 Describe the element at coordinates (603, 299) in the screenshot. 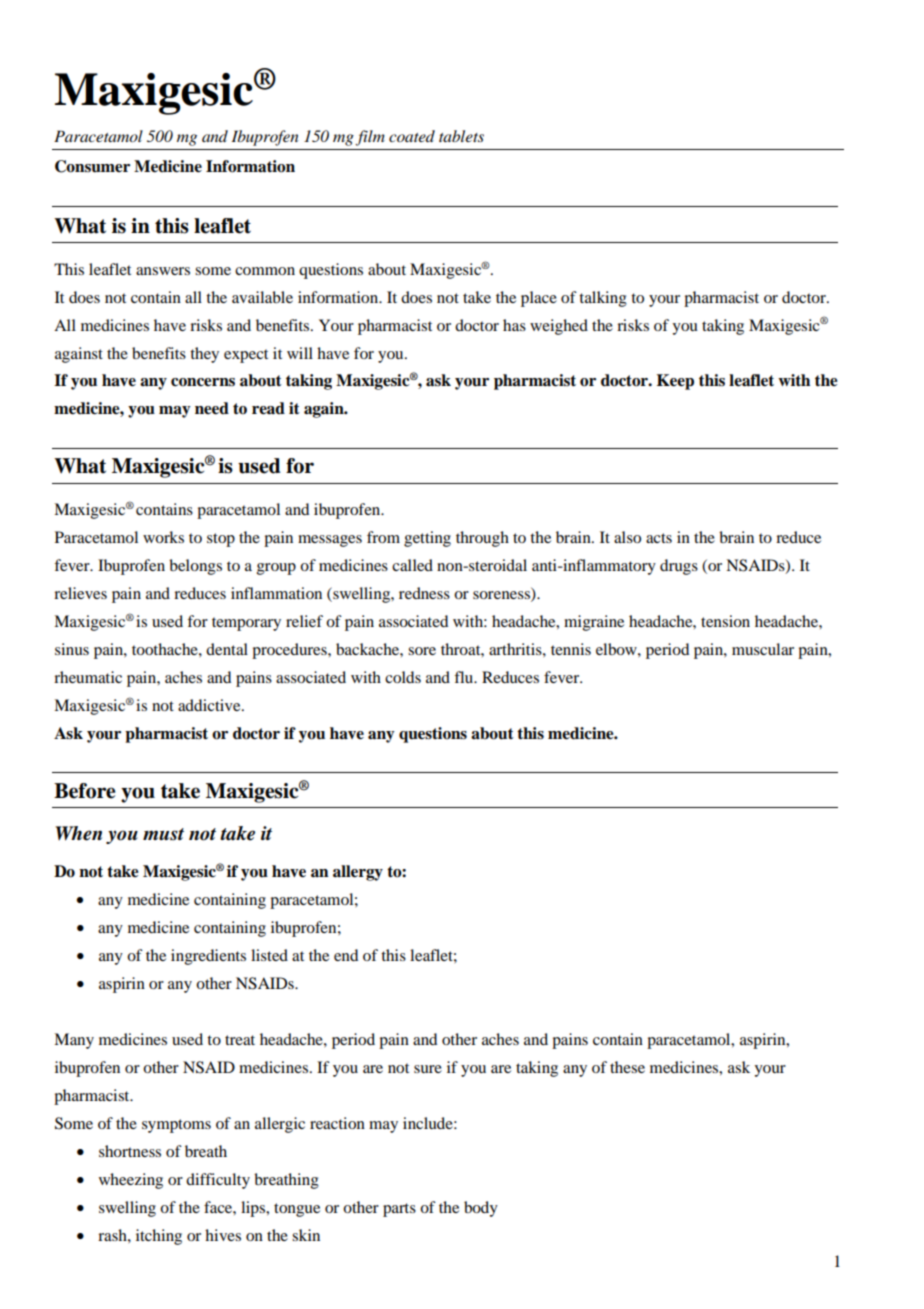

I see `talking` at that location.
